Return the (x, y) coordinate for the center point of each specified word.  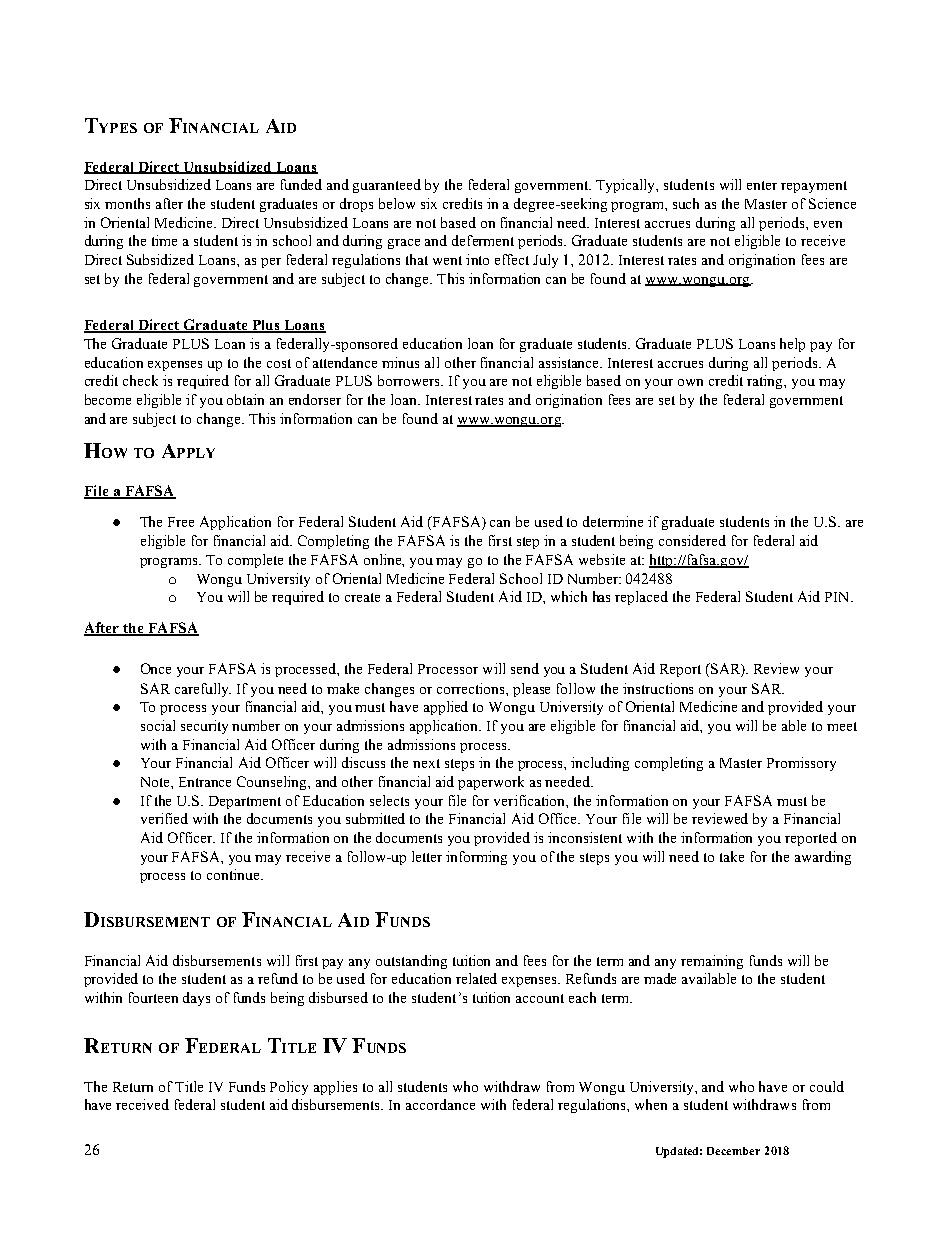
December (733, 1151)
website (602, 559)
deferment (483, 240)
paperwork (491, 783)
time (164, 240)
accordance (440, 1104)
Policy (289, 1088)
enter (762, 185)
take (732, 856)
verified (164, 818)
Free (181, 522)
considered (692, 540)
